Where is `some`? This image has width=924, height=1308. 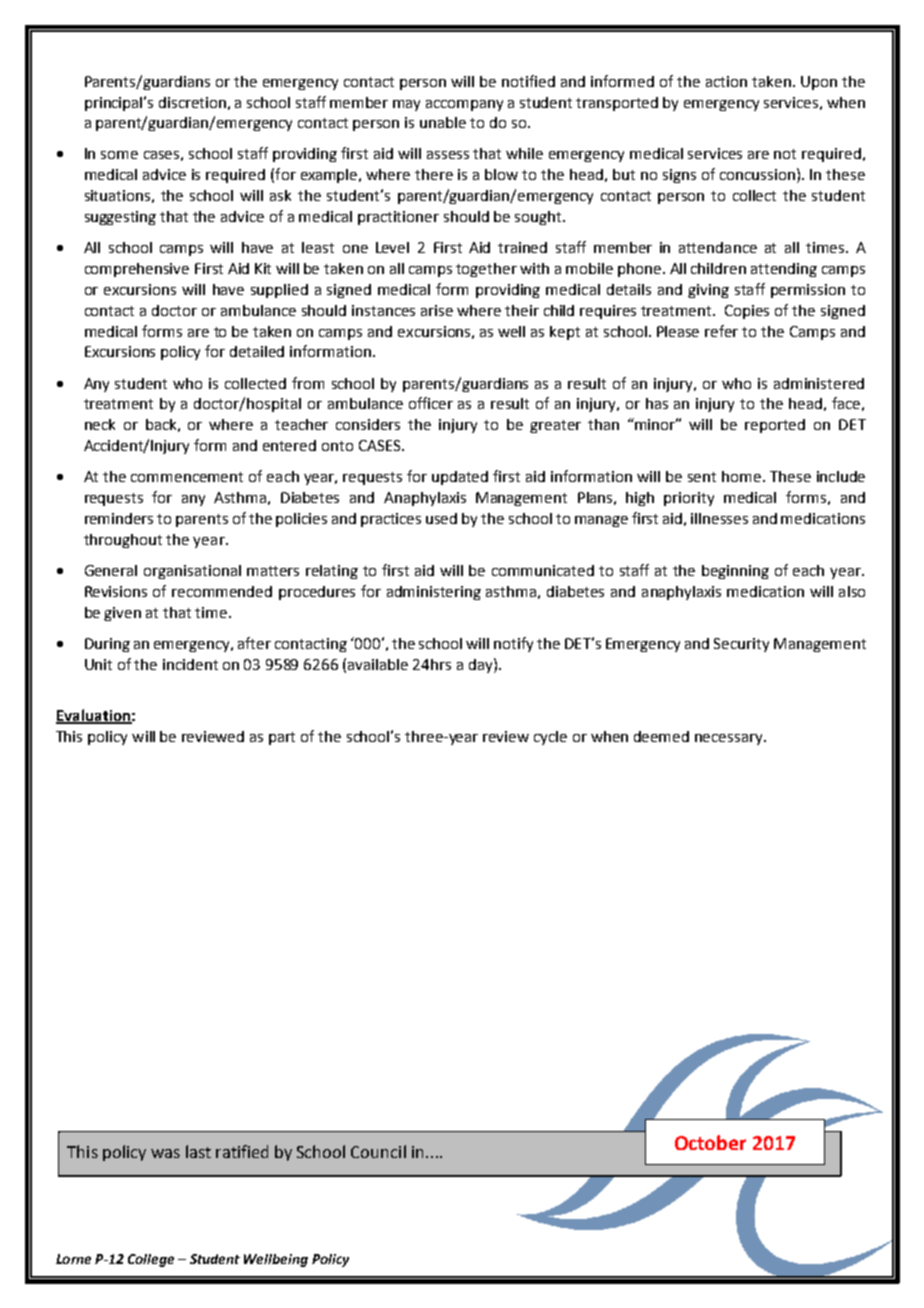 some is located at coordinates (119, 155).
